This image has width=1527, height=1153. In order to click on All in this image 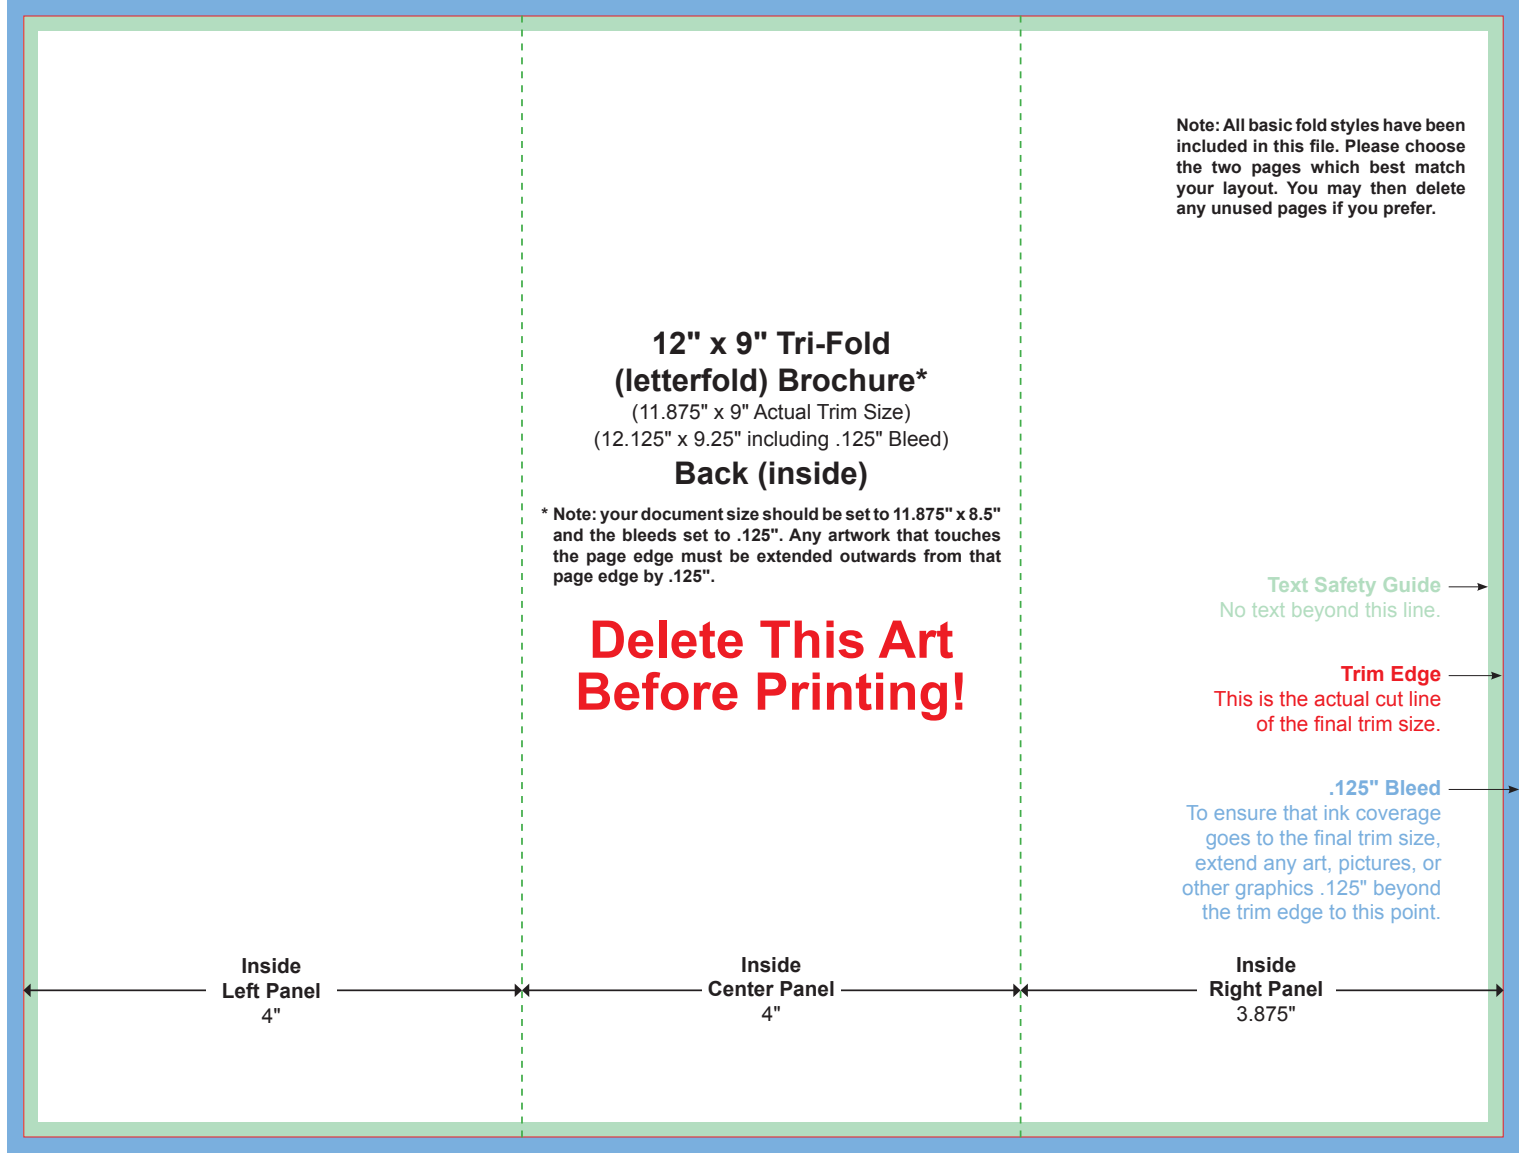, I will do `click(1233, 124)`.
